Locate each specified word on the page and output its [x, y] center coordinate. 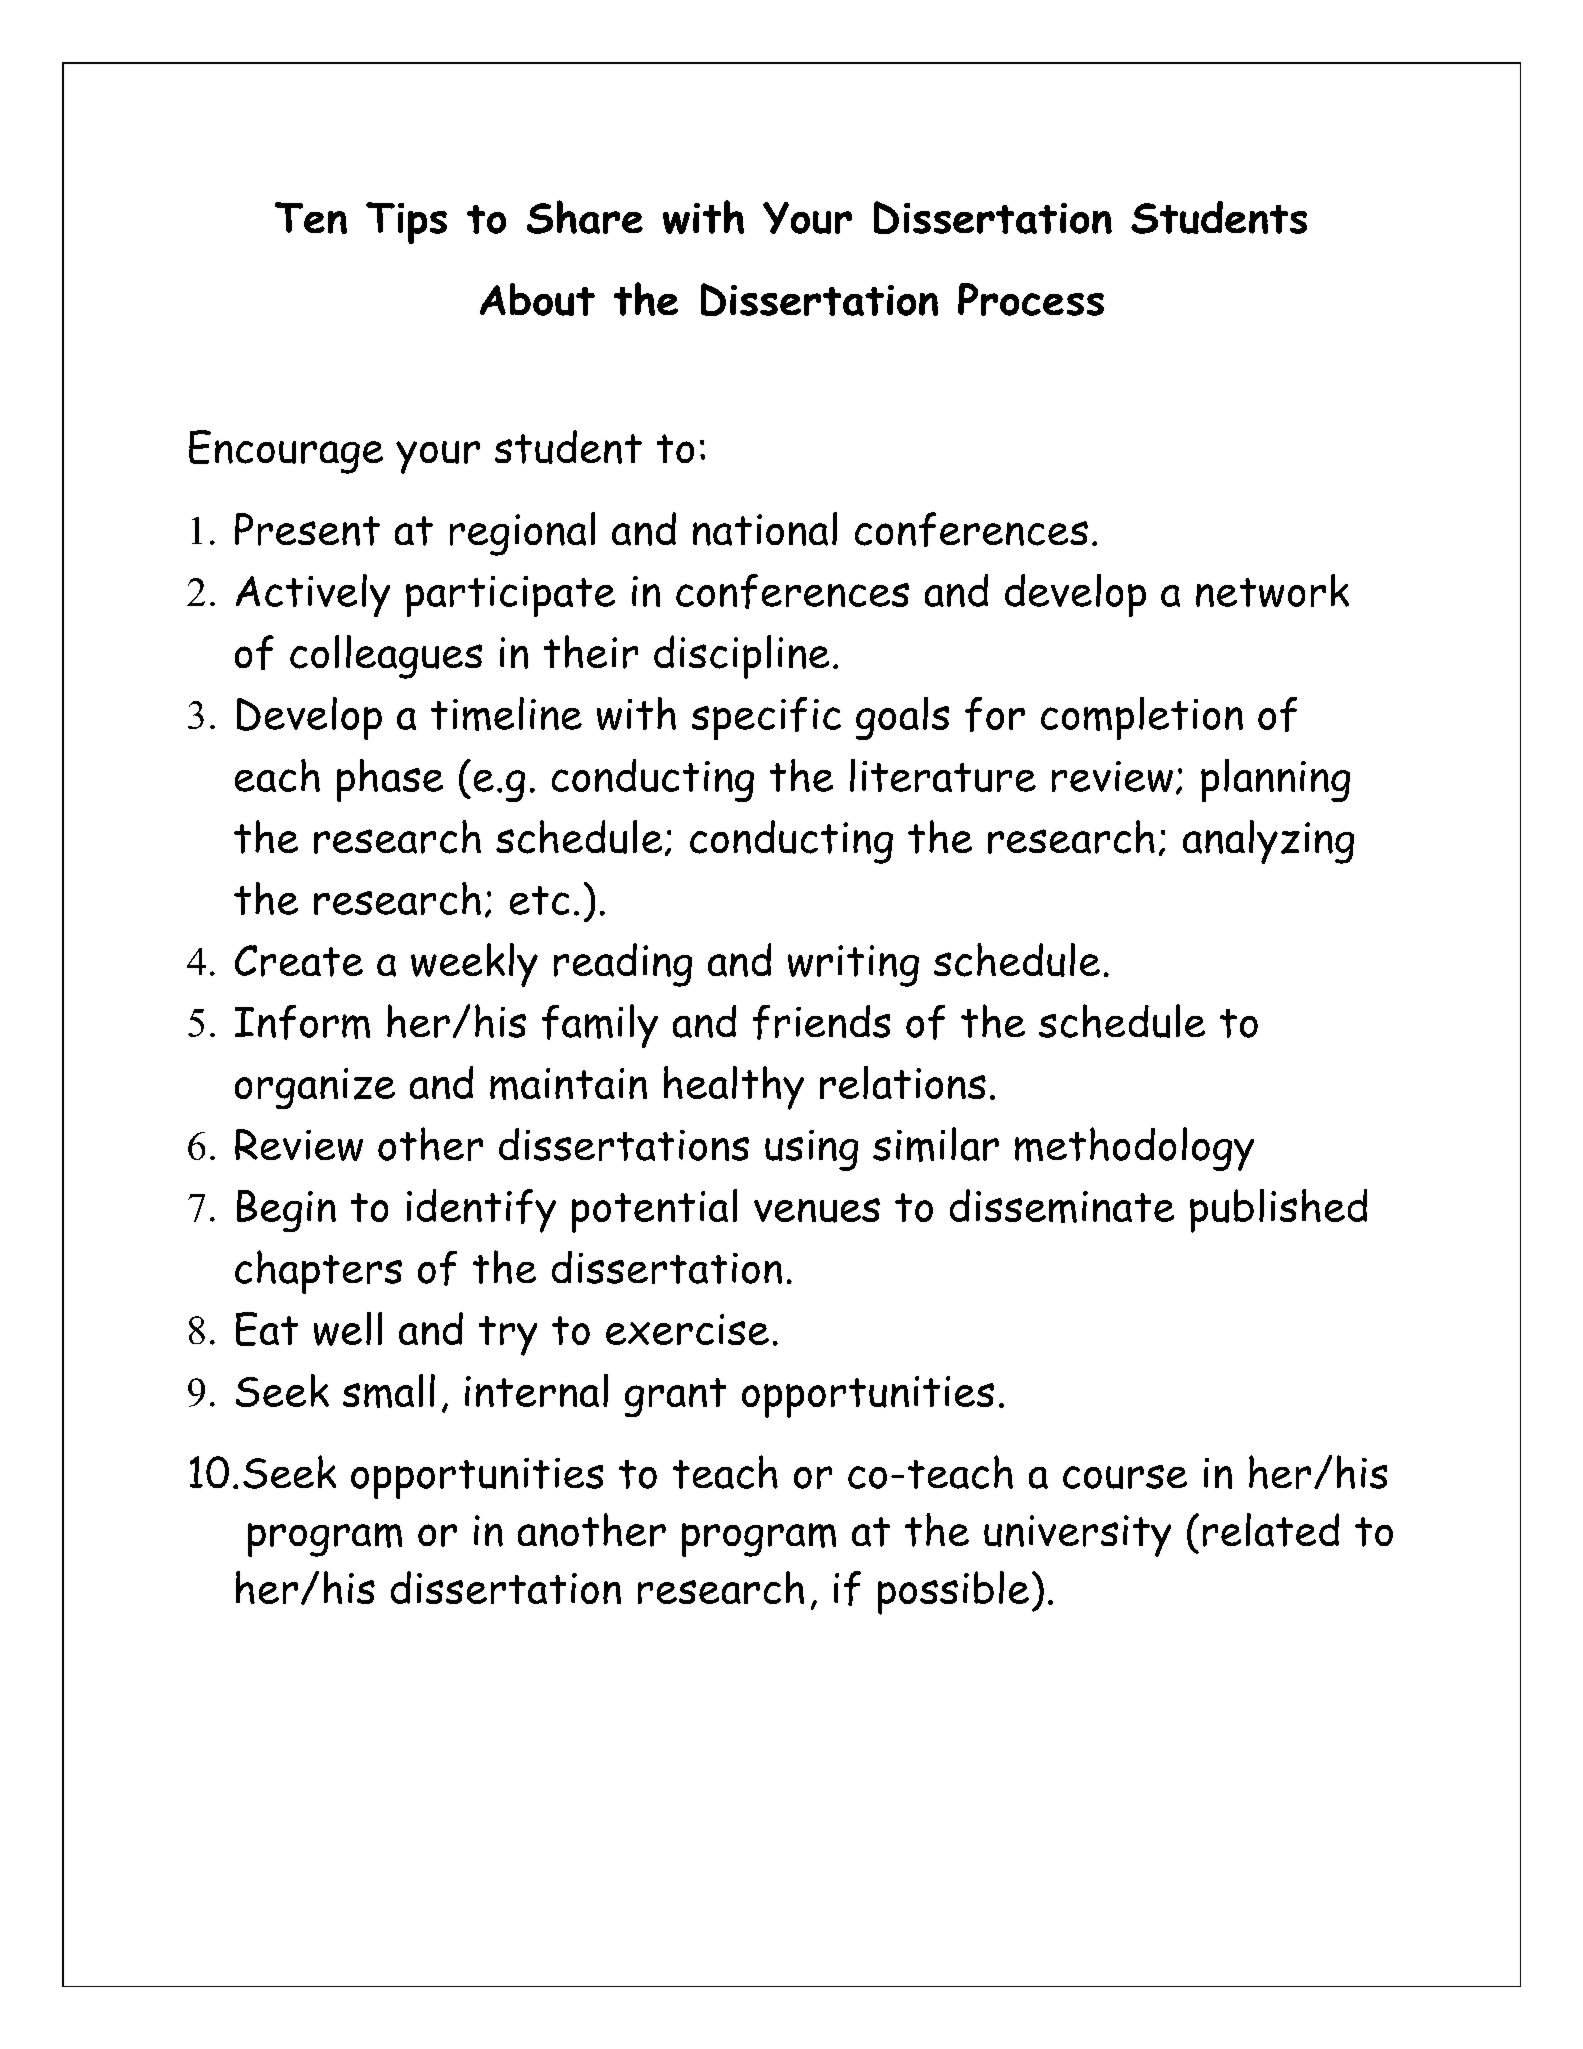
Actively [313, 595]
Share [585, 217]
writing [853, 966]
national [765, 529]
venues [817, 1210]
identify [481, 1211]
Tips [406, 223]
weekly [474, 965]
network [1272, 590]
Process [1031, 299]
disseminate [1062, 1206]
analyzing [1268, 842]
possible [953, 1593]
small [389, 1391]
